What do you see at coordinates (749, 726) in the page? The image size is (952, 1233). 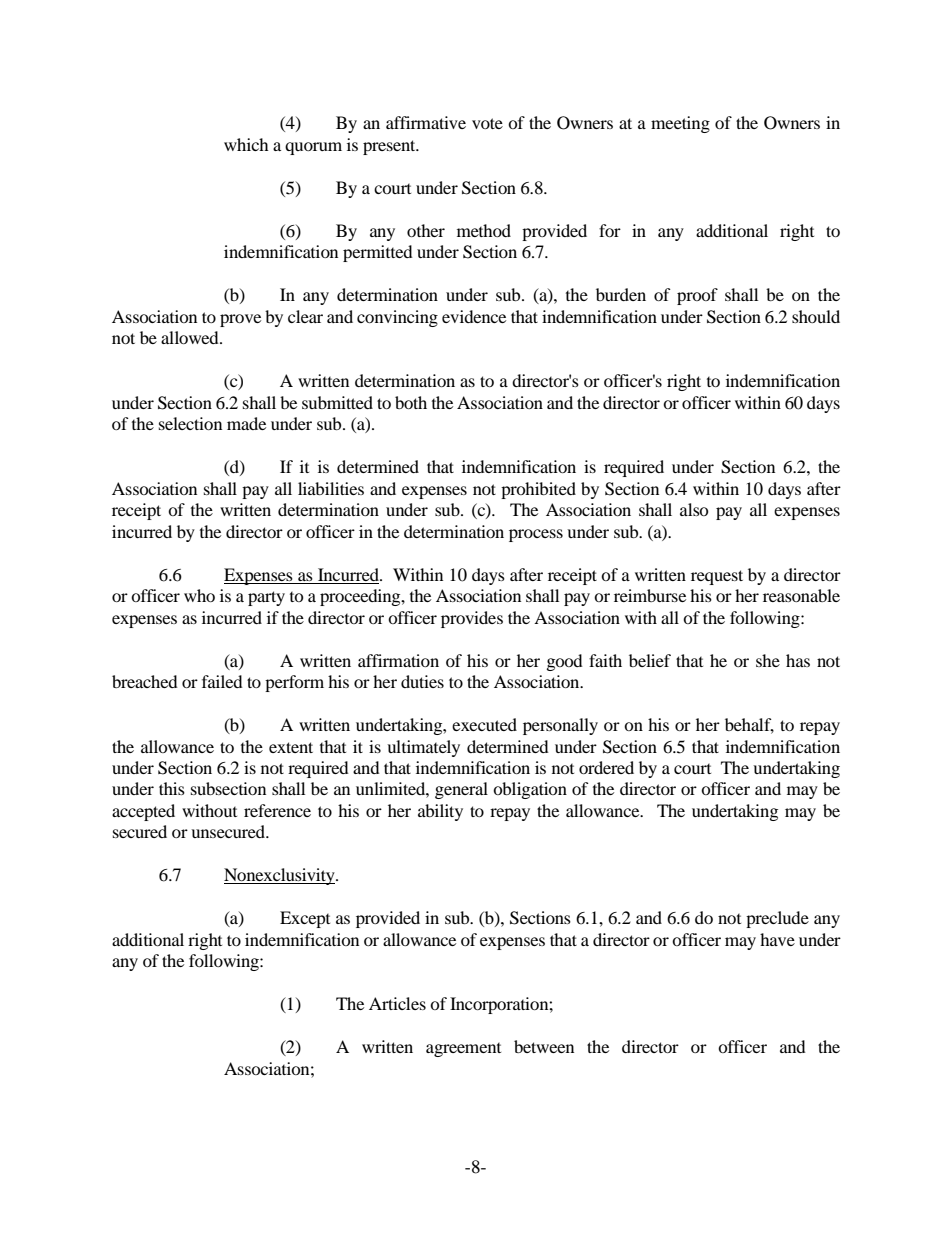 I see `behalf` at bounding box center [749, 726].
